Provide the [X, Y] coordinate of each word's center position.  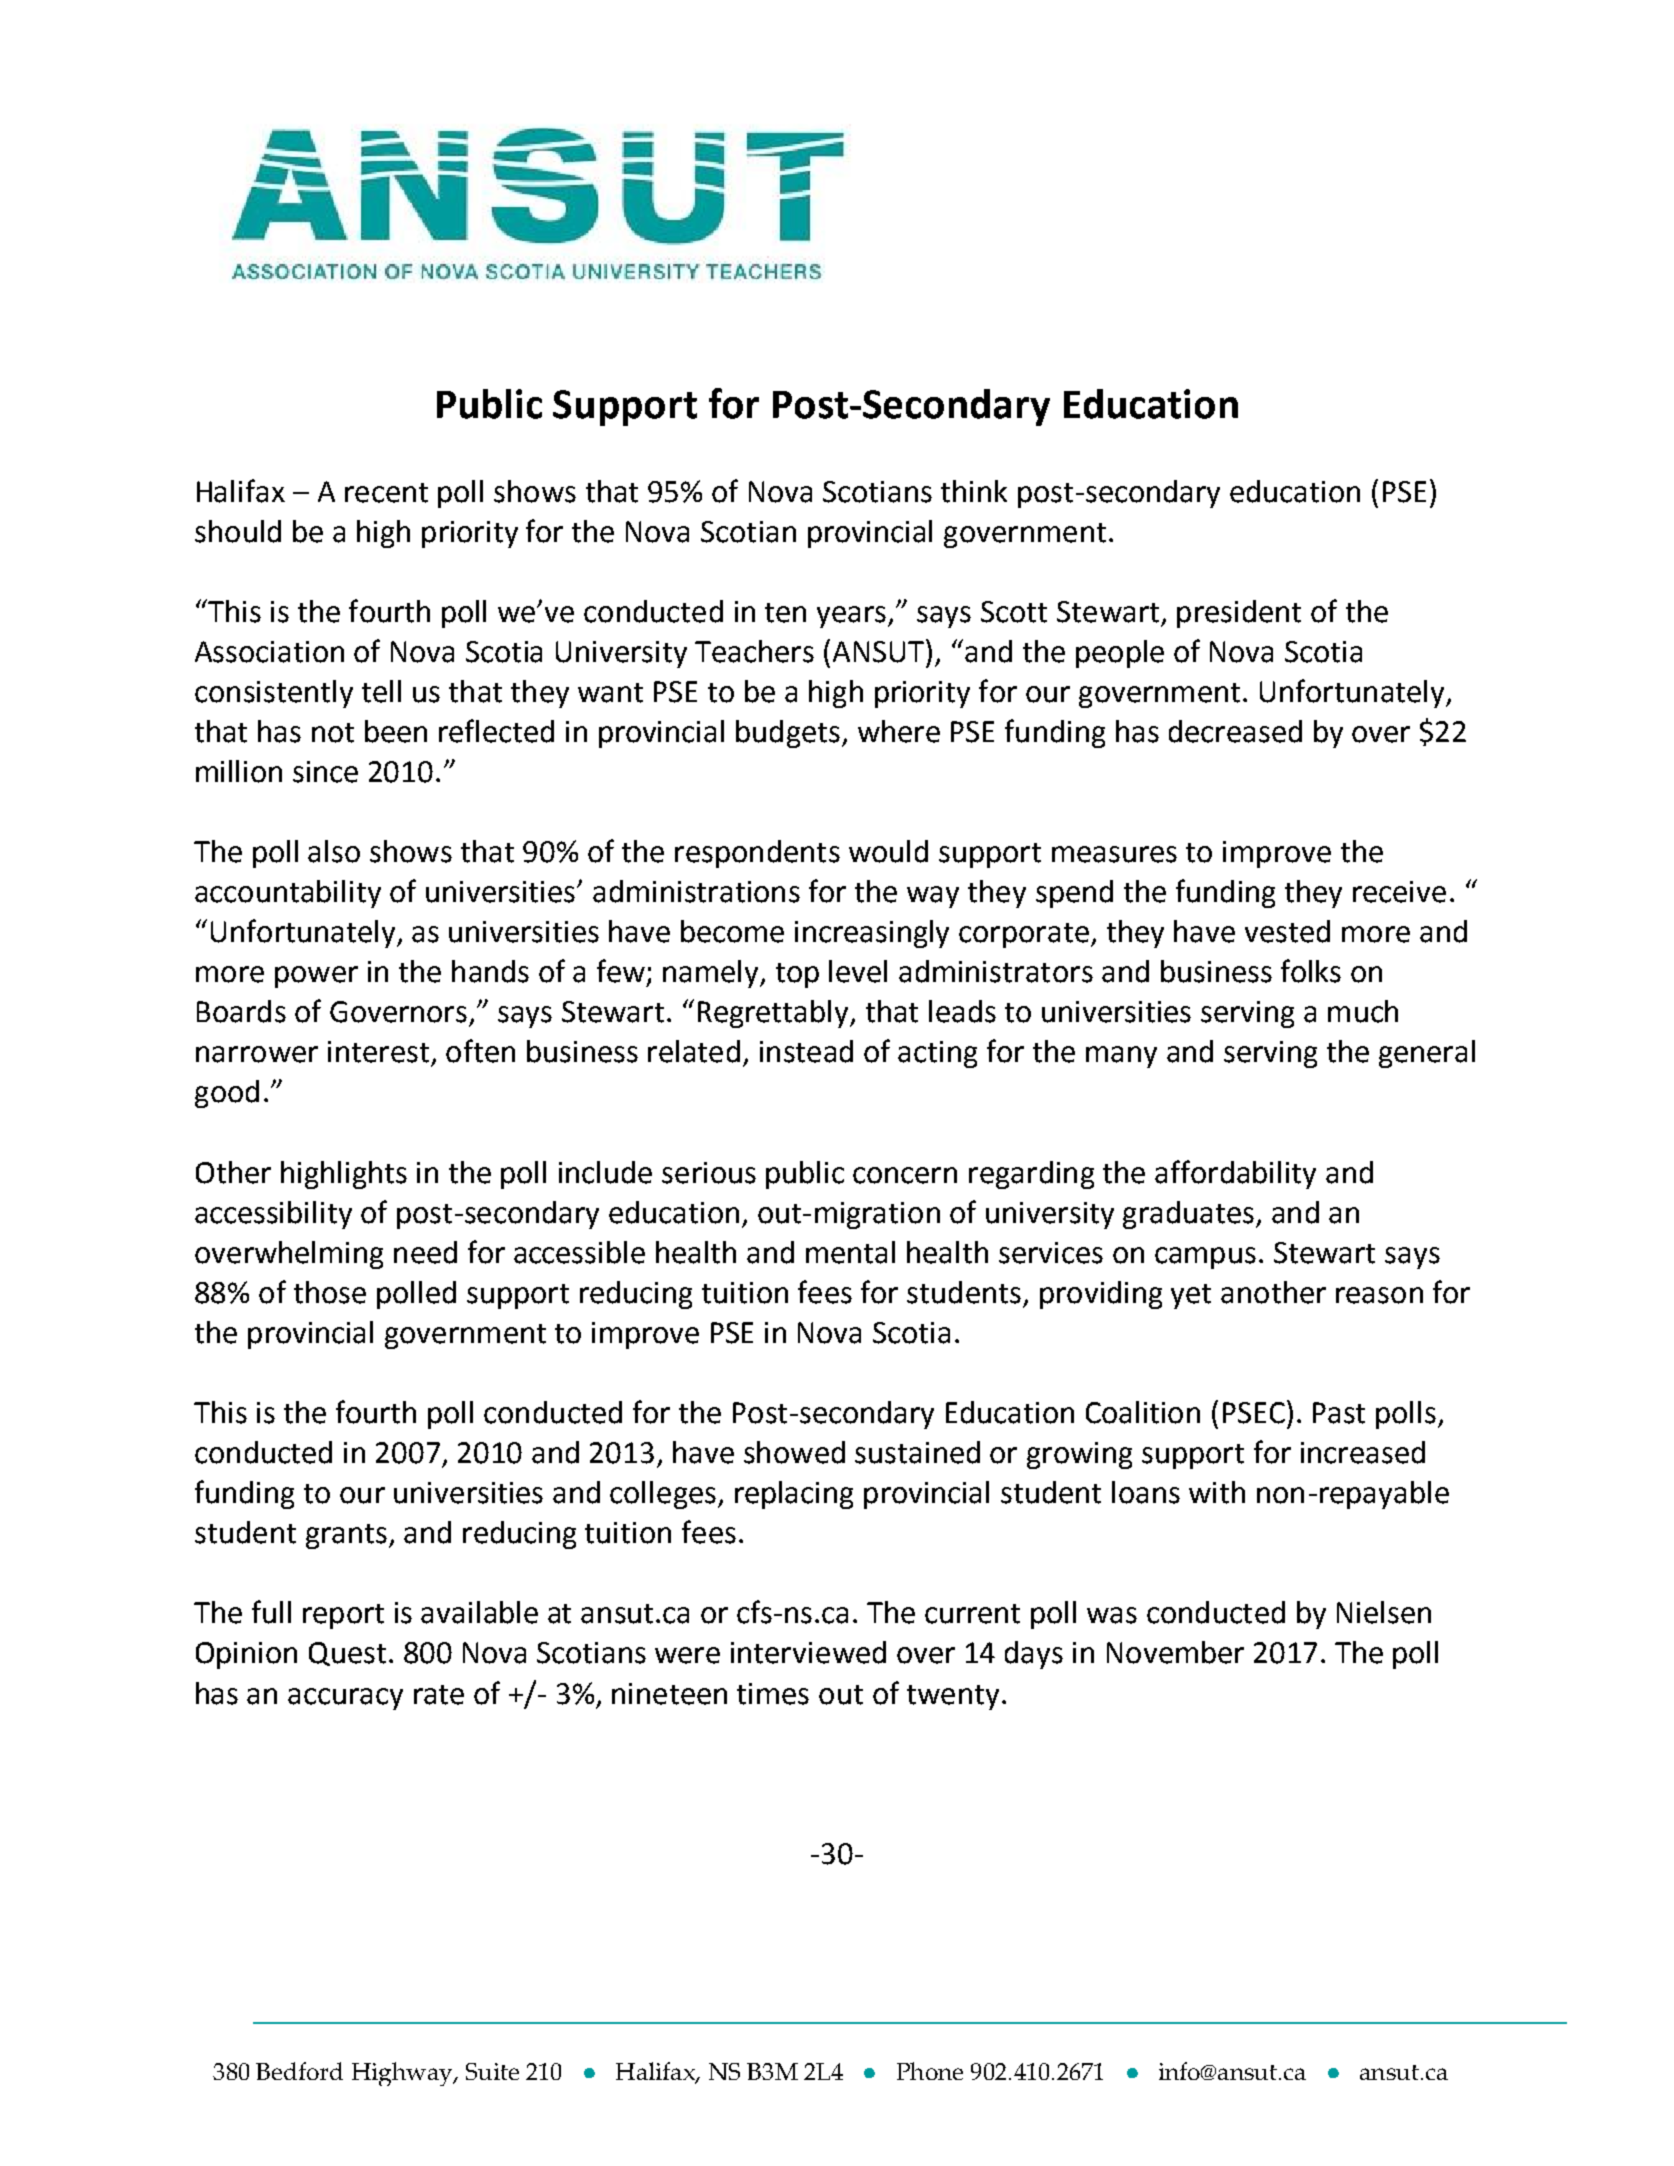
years [853, 617]
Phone [930, 2071]
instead [806, 1051]
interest [378, 1052]
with [1217, 1492]
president [1239, 614]
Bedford [299, 2071]
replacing [794, 1495]
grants [346, 1536]
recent [386, 493]
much [1363, 1011]
